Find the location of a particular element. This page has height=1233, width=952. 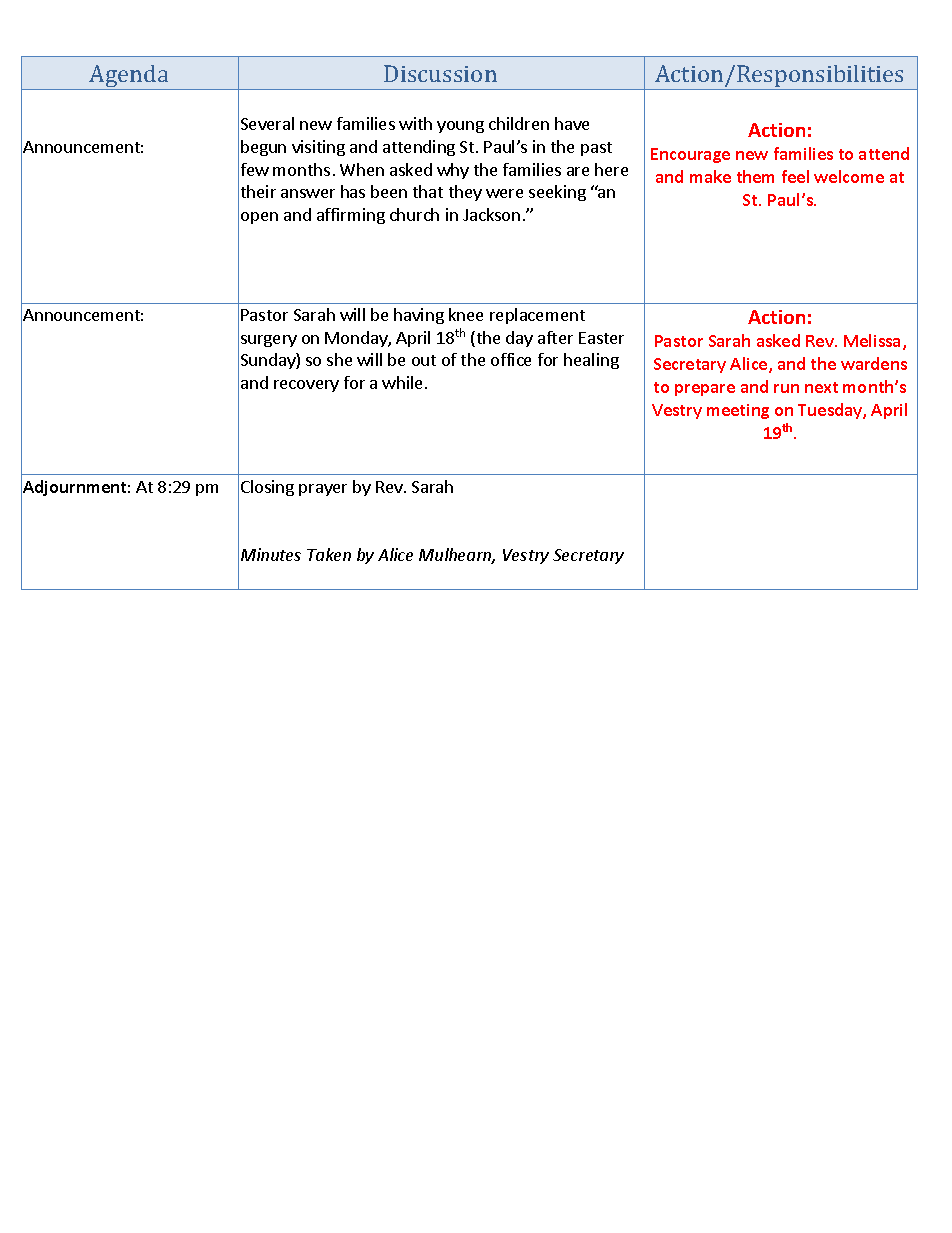

run is located at coordinates (786, 388).
